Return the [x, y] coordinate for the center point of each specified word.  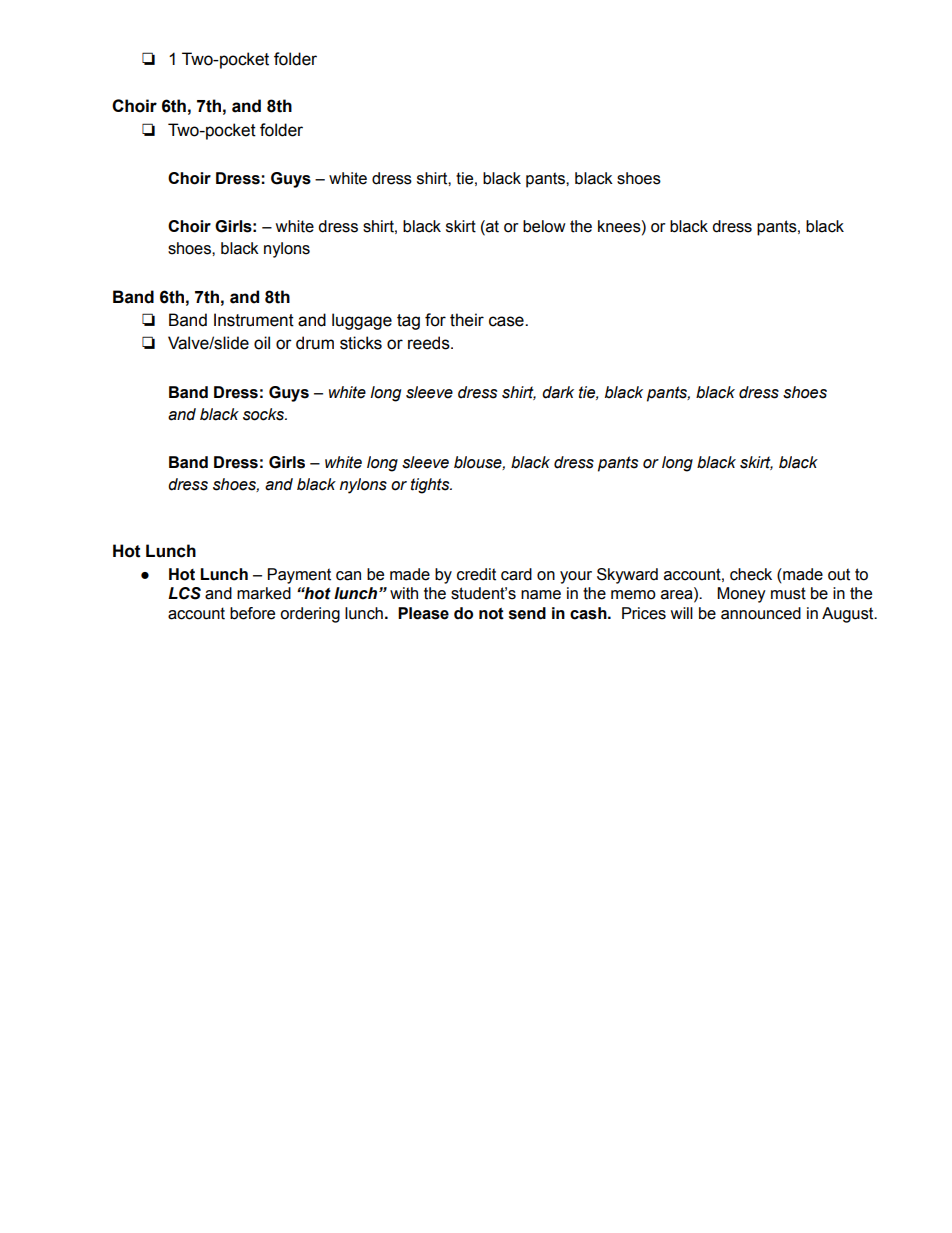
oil [262, 343]
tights [431, 486]
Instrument [254, 320]
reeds [430, 343]
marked [264, 593]
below [544, 226]
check [751, 574]
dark [558, 392]
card [516, 574]
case [507, 321]
